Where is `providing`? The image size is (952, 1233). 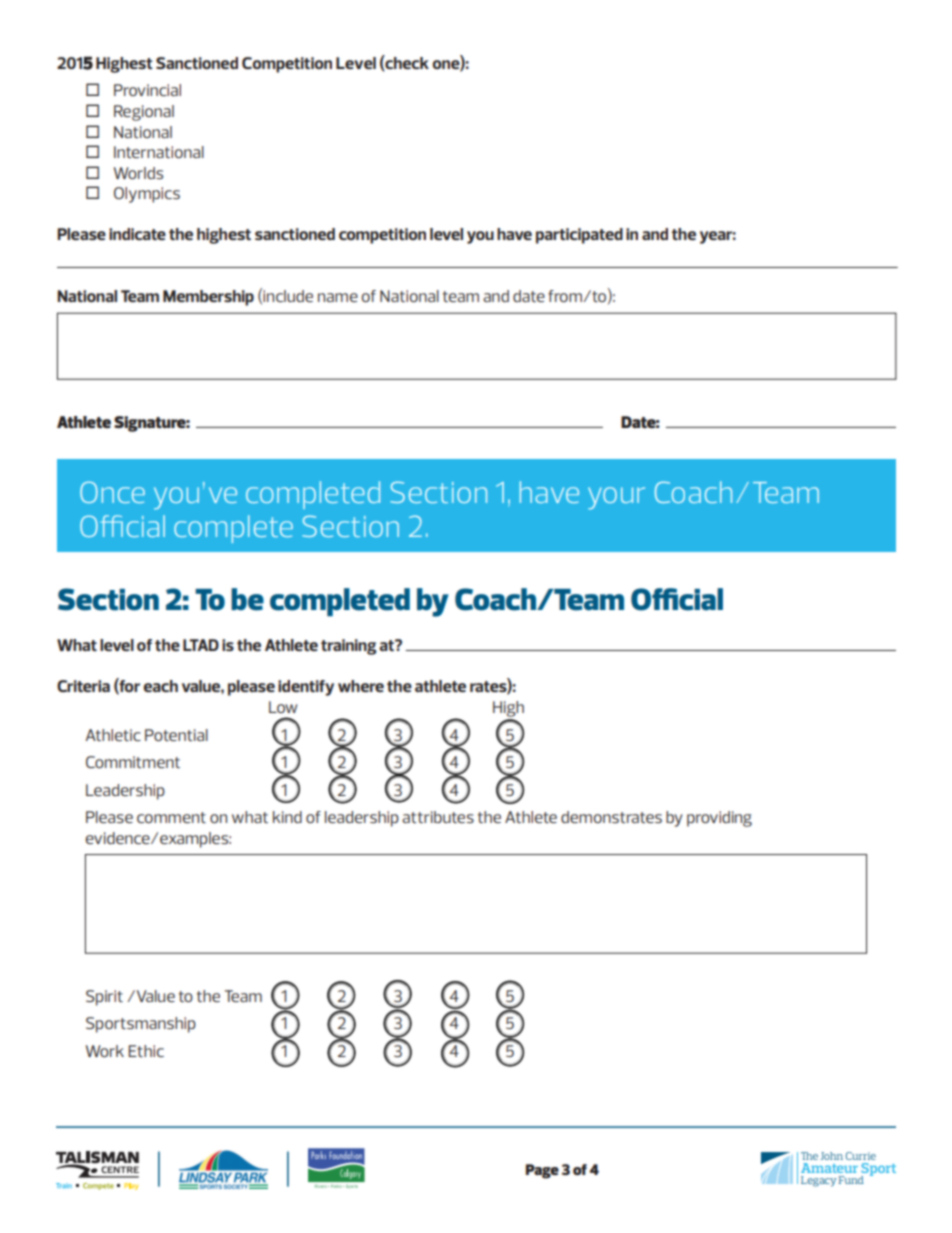 providing is located at coordinates (719, 819).
